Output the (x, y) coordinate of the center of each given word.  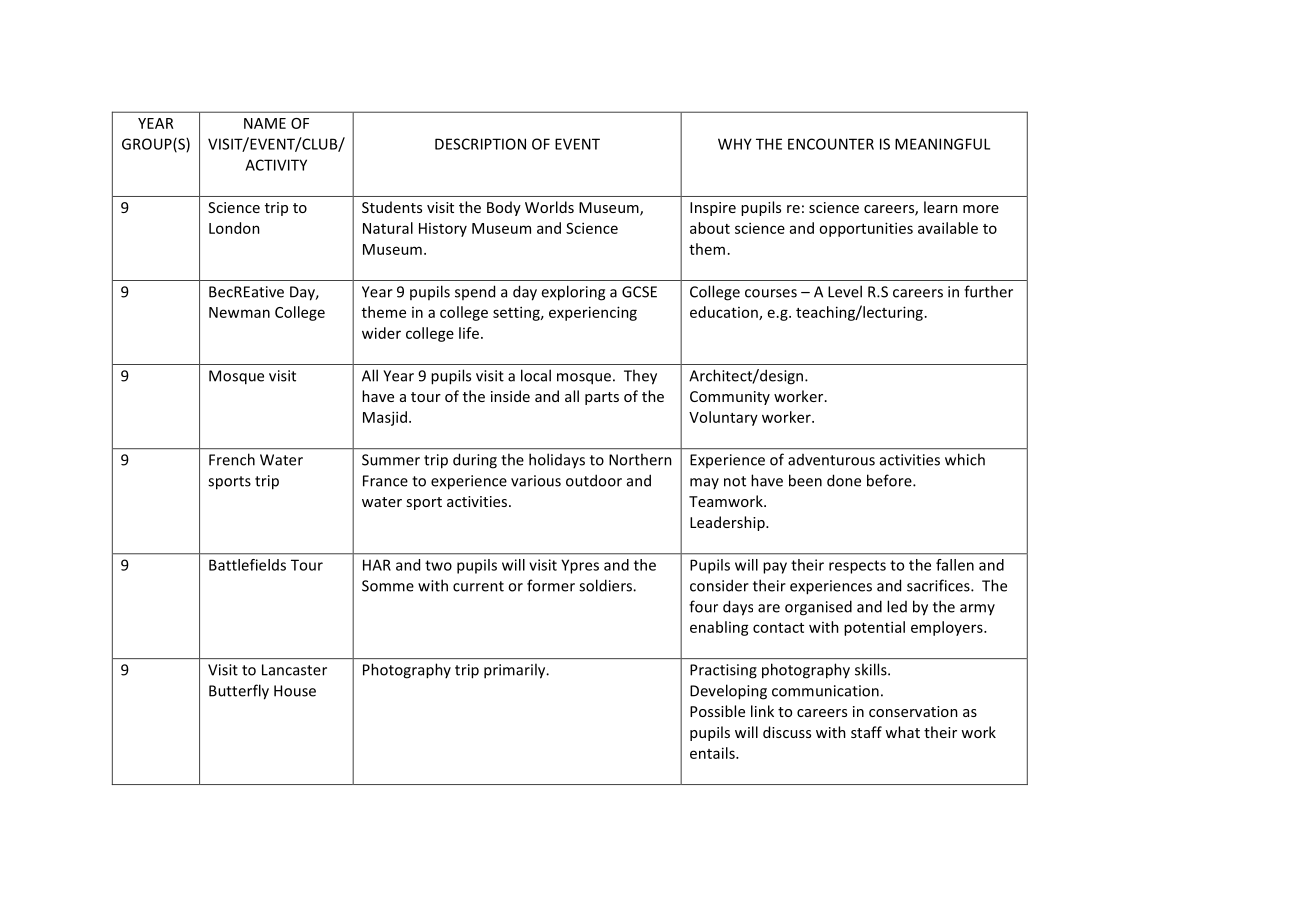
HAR (377, 565)
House (295, 691)
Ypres (580, 566)
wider (381, 333)
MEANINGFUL (942, 144)
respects (857, 567)
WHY (735, 144)
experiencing (593, 313)
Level (845, 291)
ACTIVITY (276, 165)
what (902, 732)
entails (713, 753)
